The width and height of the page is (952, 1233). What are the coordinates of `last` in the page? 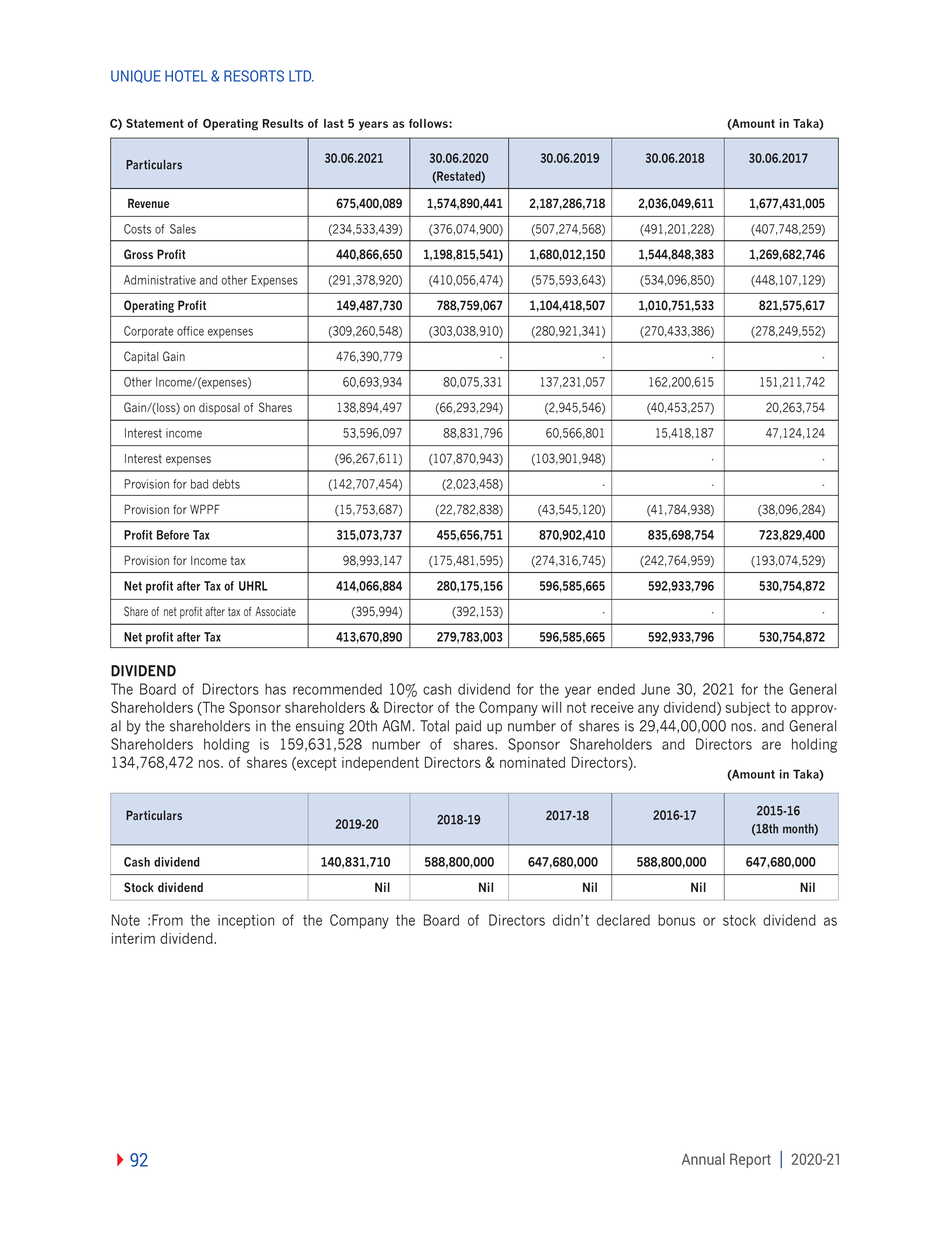 It's located at (334, 123).
